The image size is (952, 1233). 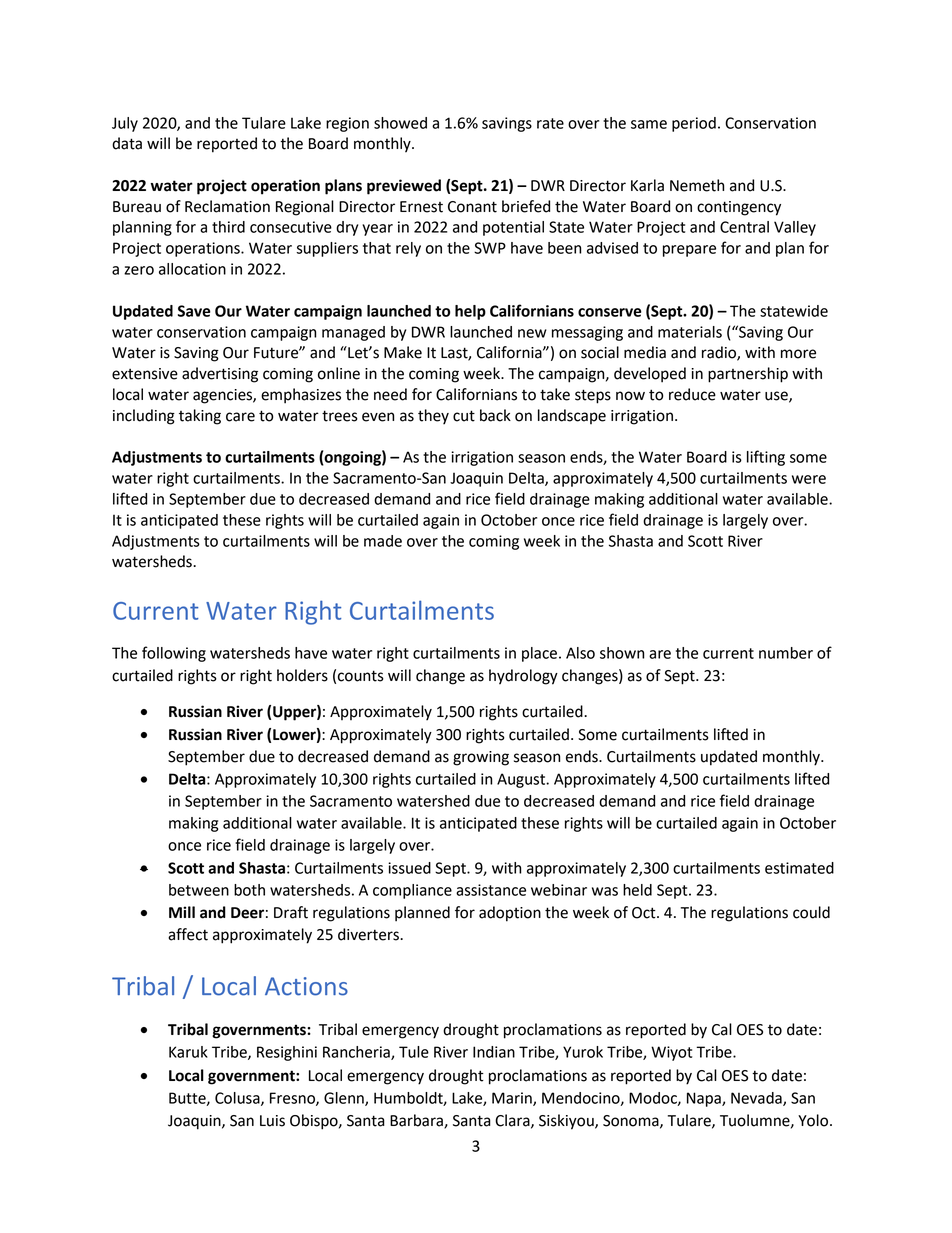 I want to click on Luis, so click(x=272, y=1121).
